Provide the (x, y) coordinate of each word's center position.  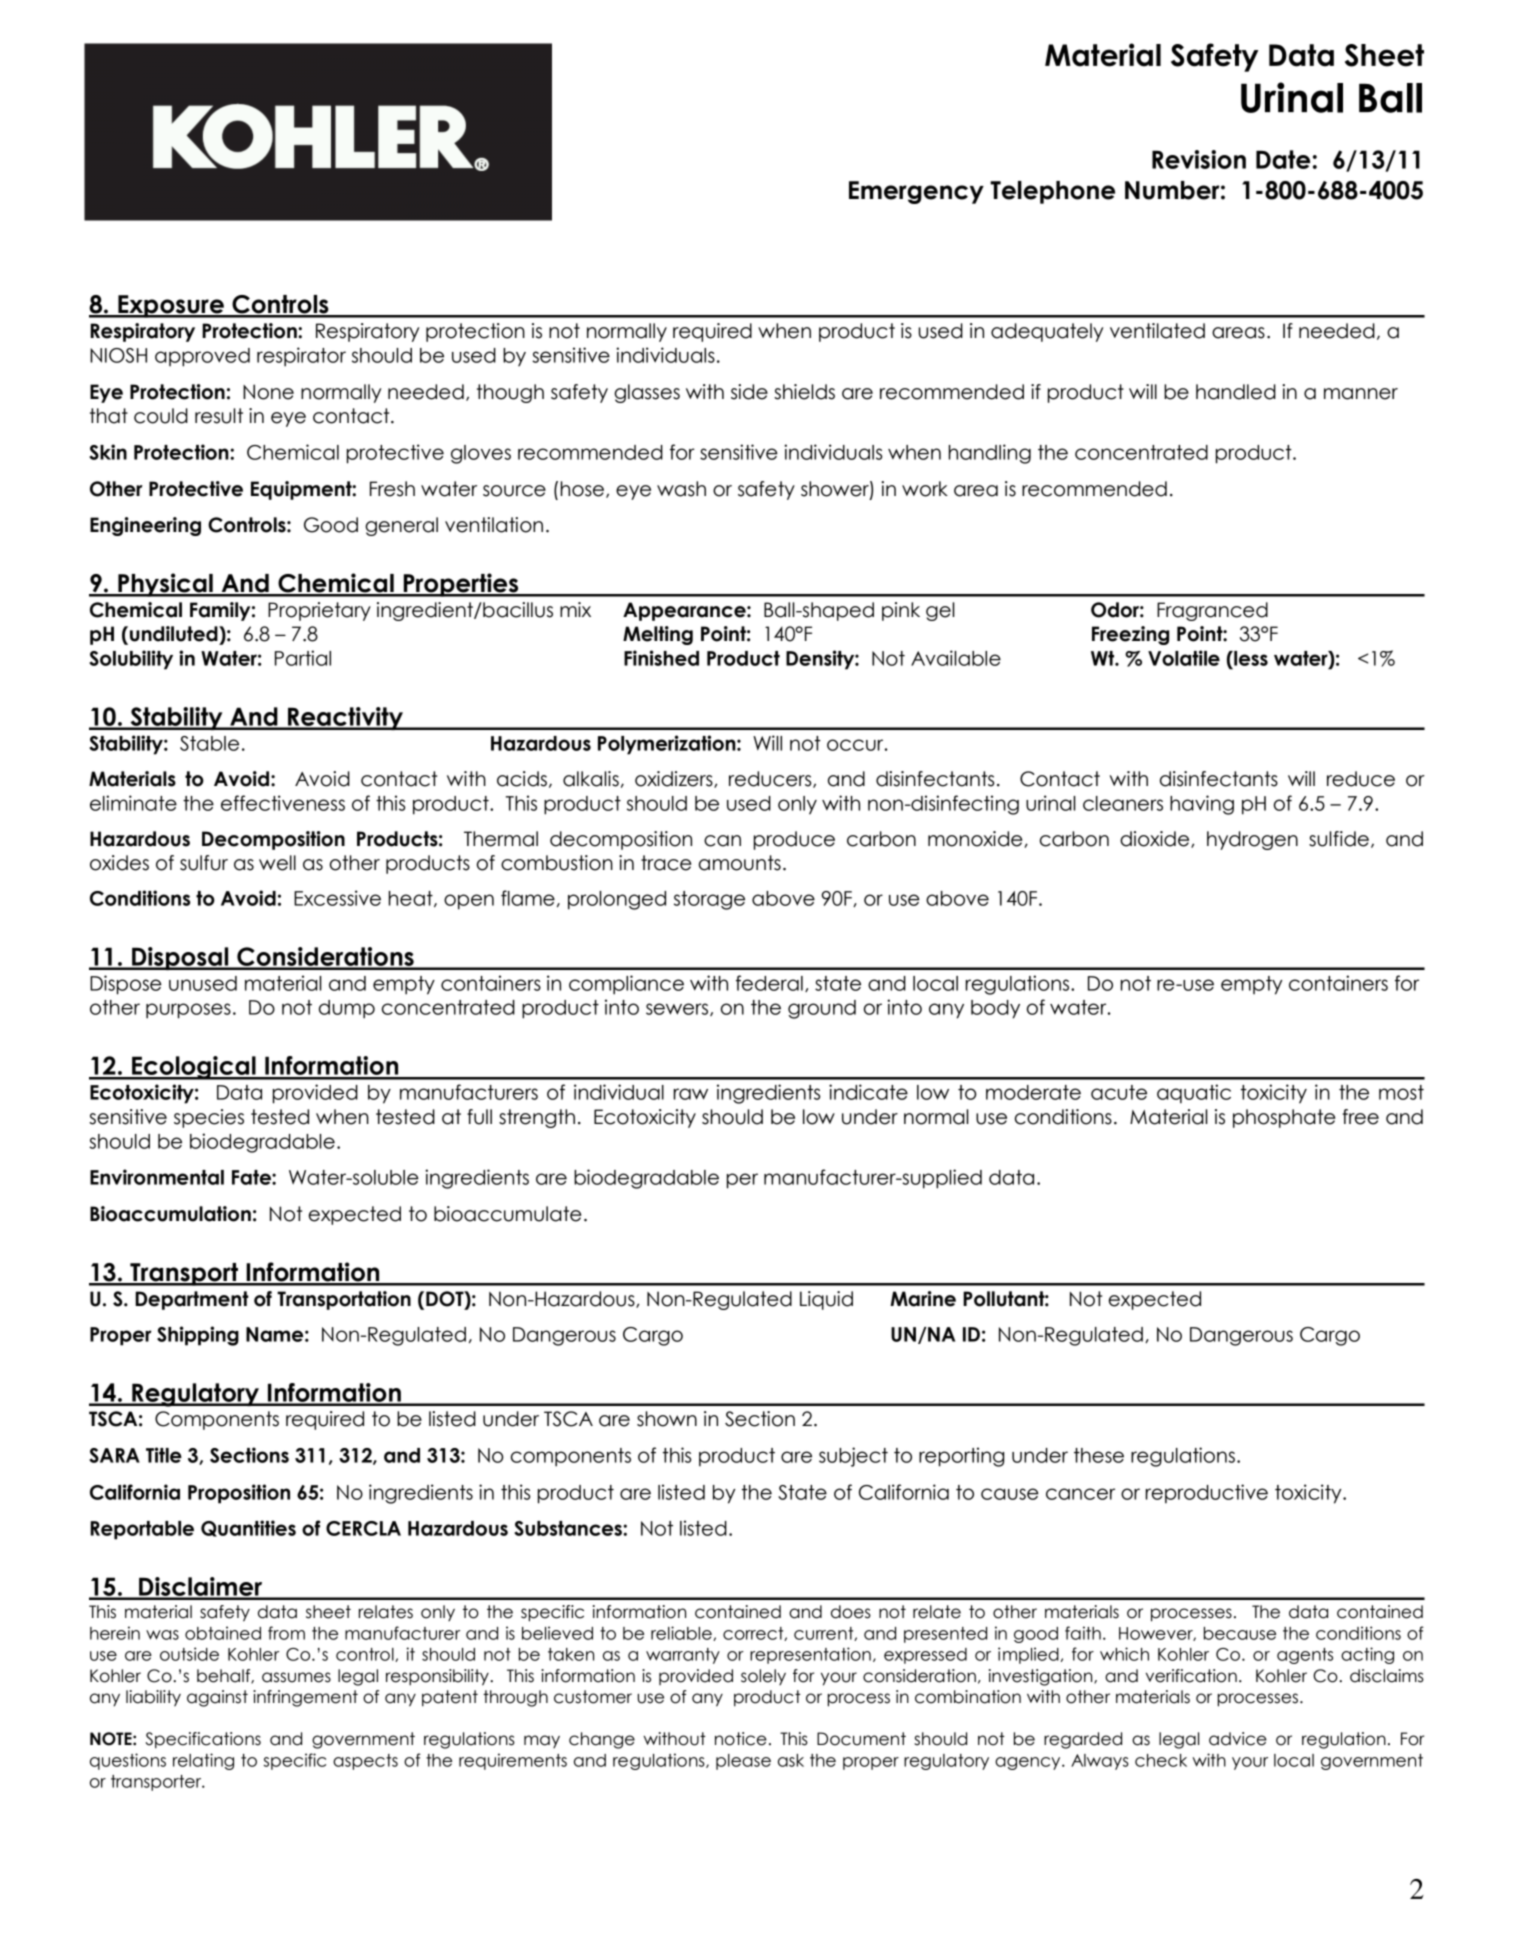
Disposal (180, 958)
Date (1283, 159)
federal (769, 983)
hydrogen (1252, 840)
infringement (305, 1698)
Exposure (171, 306)
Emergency (916, 192)
